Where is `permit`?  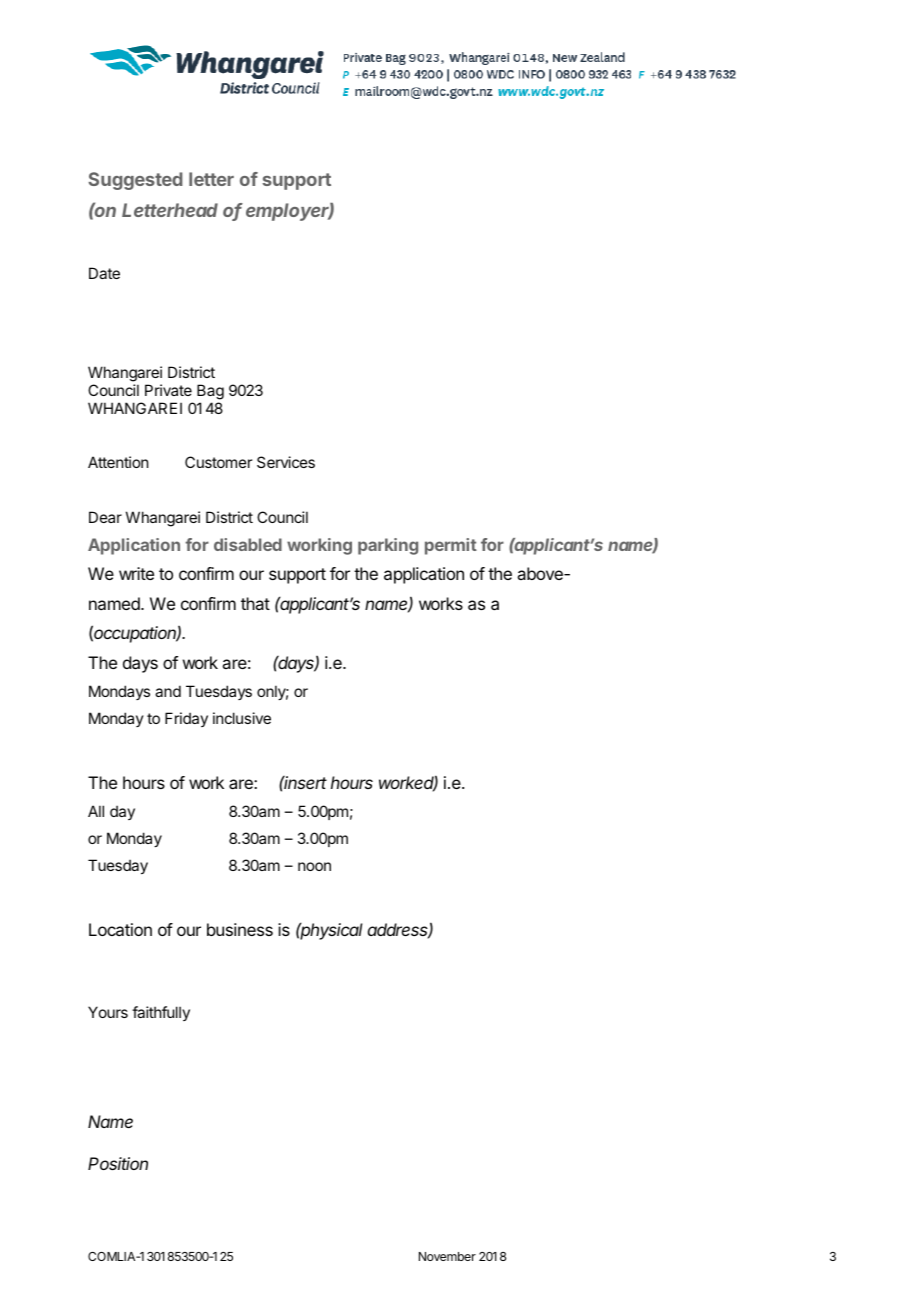
permit is located at coordinates (451, 546).
